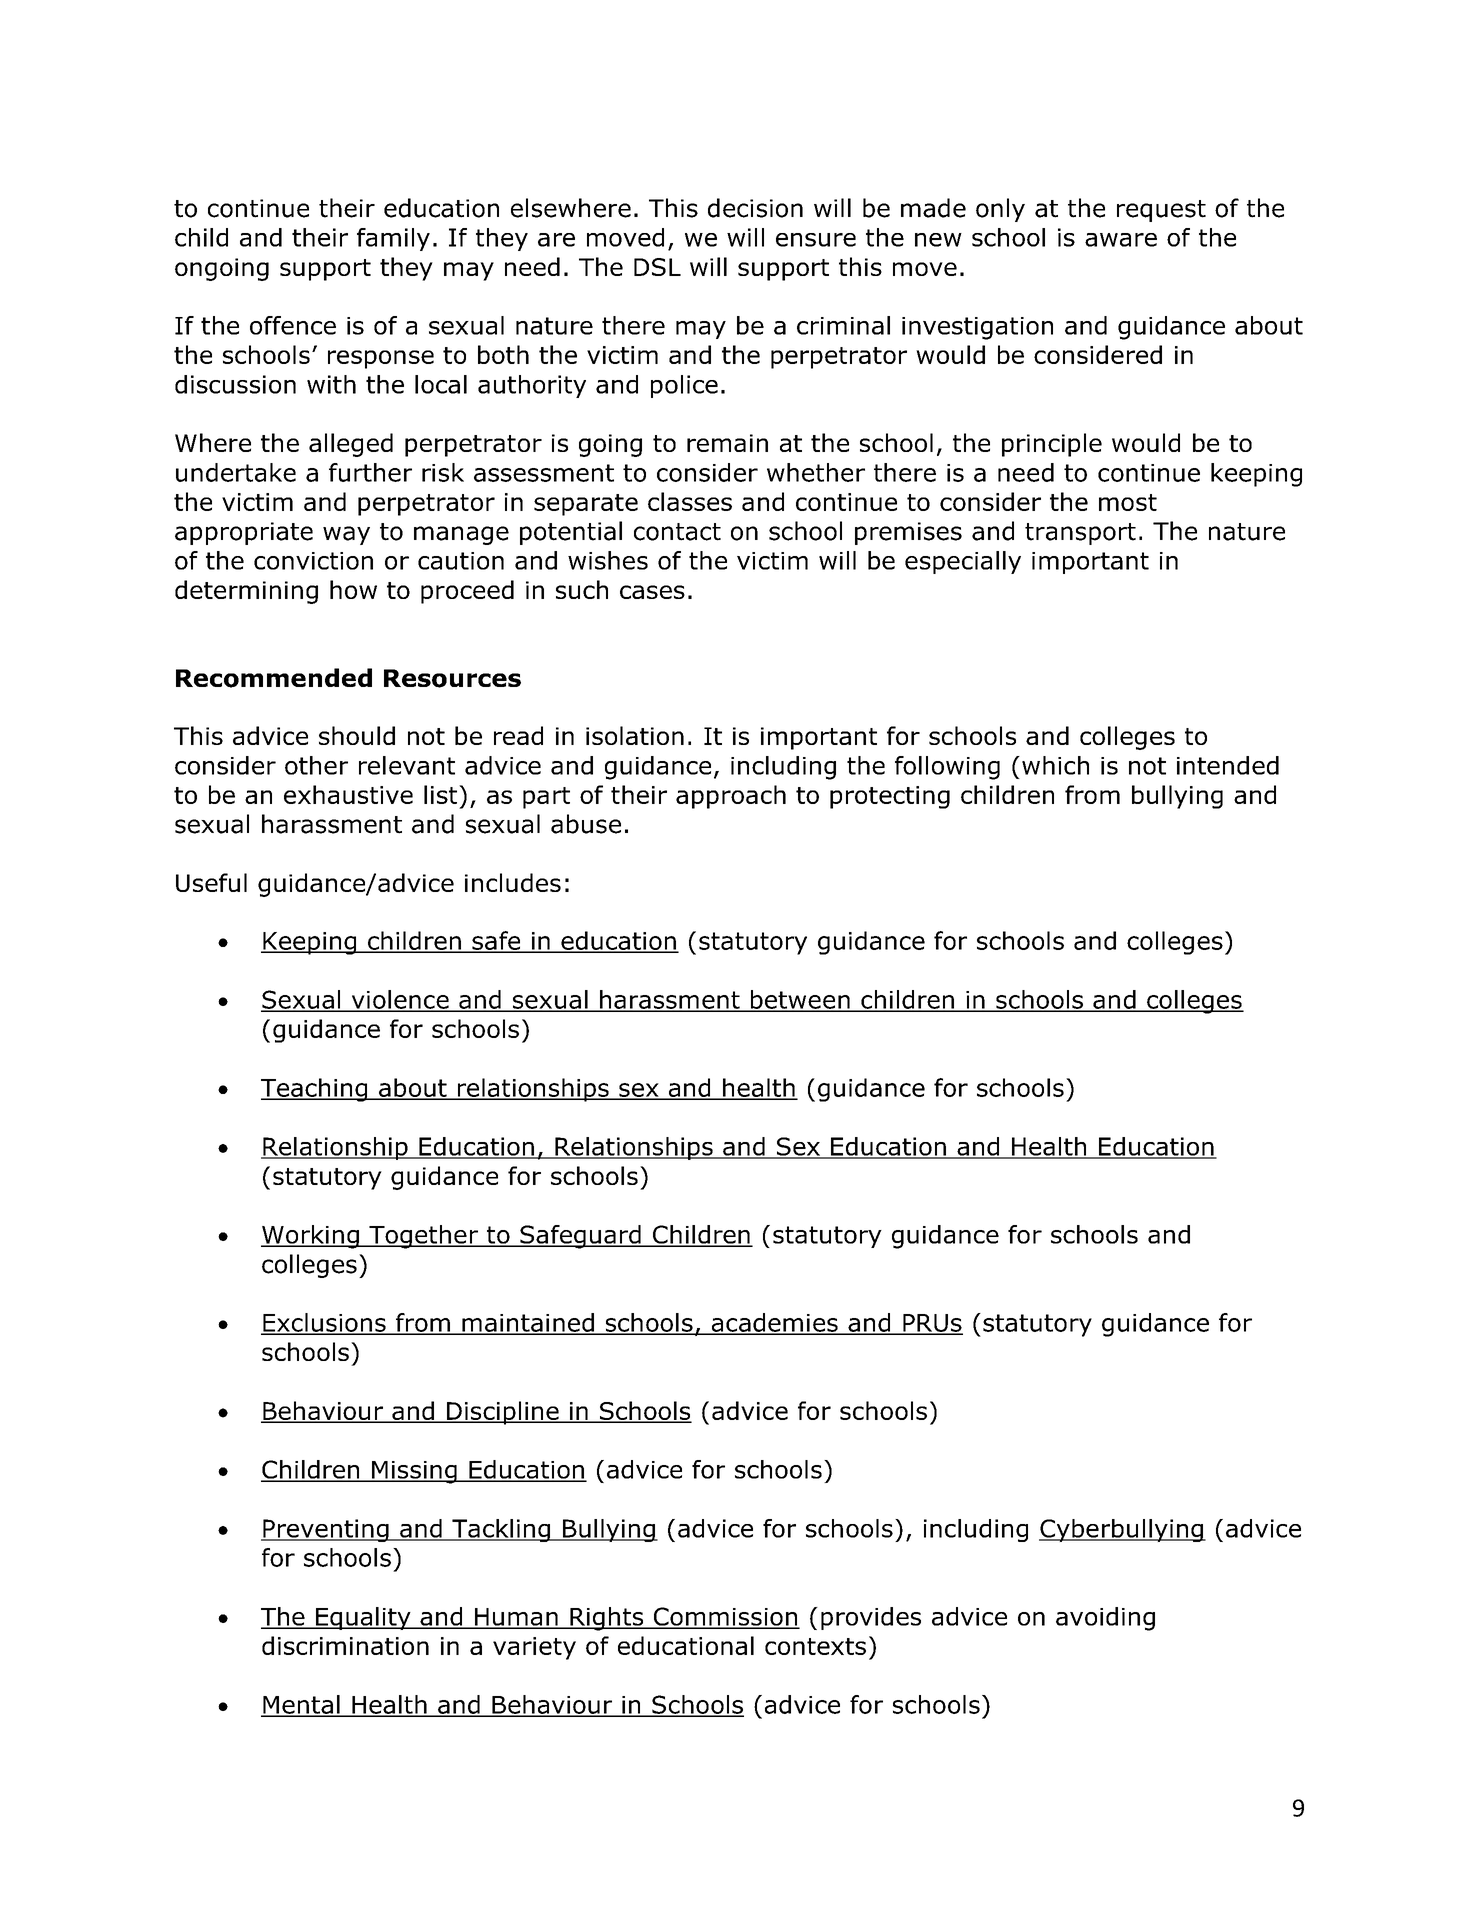 This image has height=1914, width=1479. I want to click on between, so click(800, 1000).
